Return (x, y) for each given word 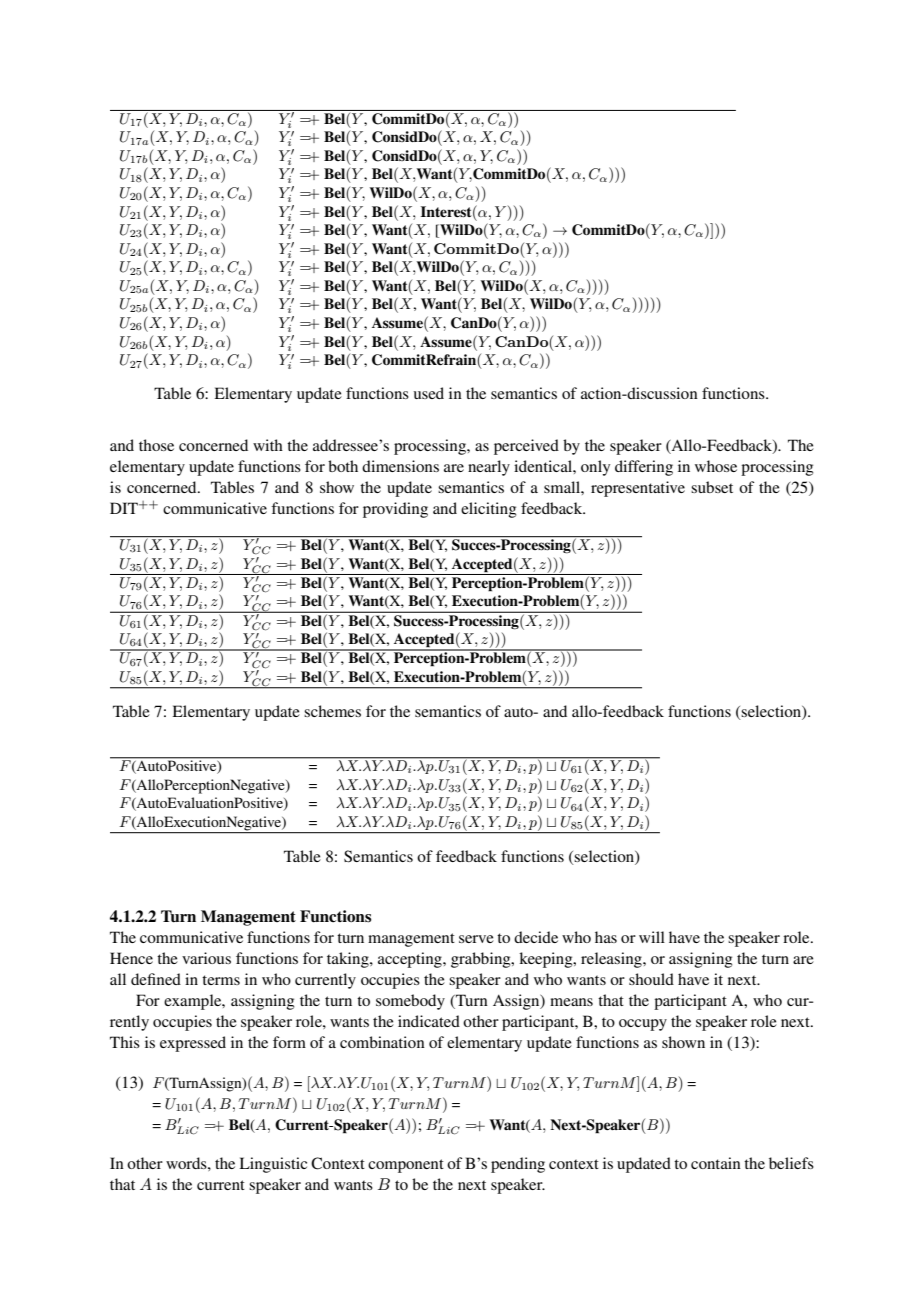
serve (476, 939)
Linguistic (273, 1165)
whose (716, 466)
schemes (332, 711)
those (156, 445)
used (429, 393)
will (652, 937)
